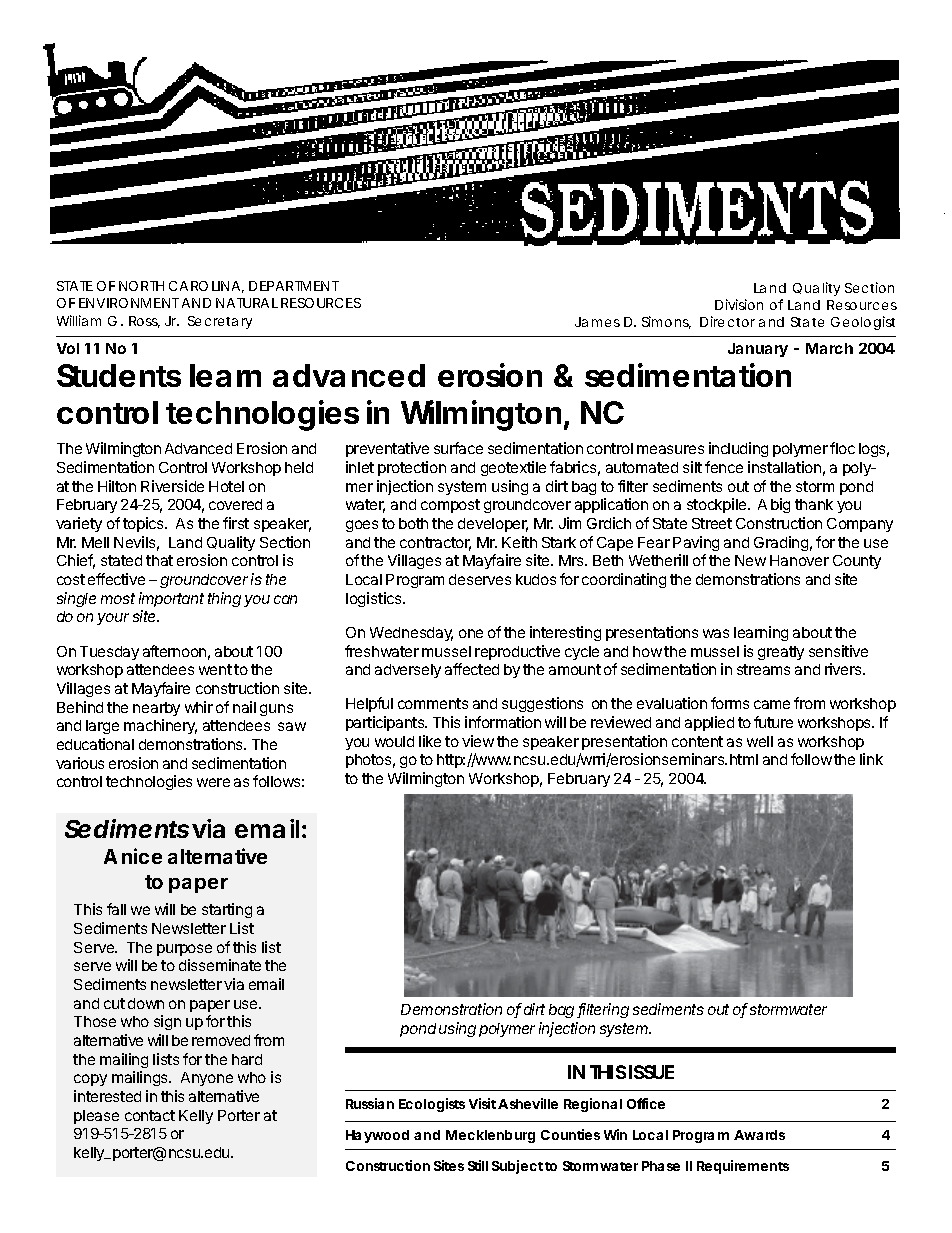 Image resolution: width=952 pixels, height=1233 pixels. Describe the element at coordinates (150, 1115) in the screenshot. I see `contact` at that location.
